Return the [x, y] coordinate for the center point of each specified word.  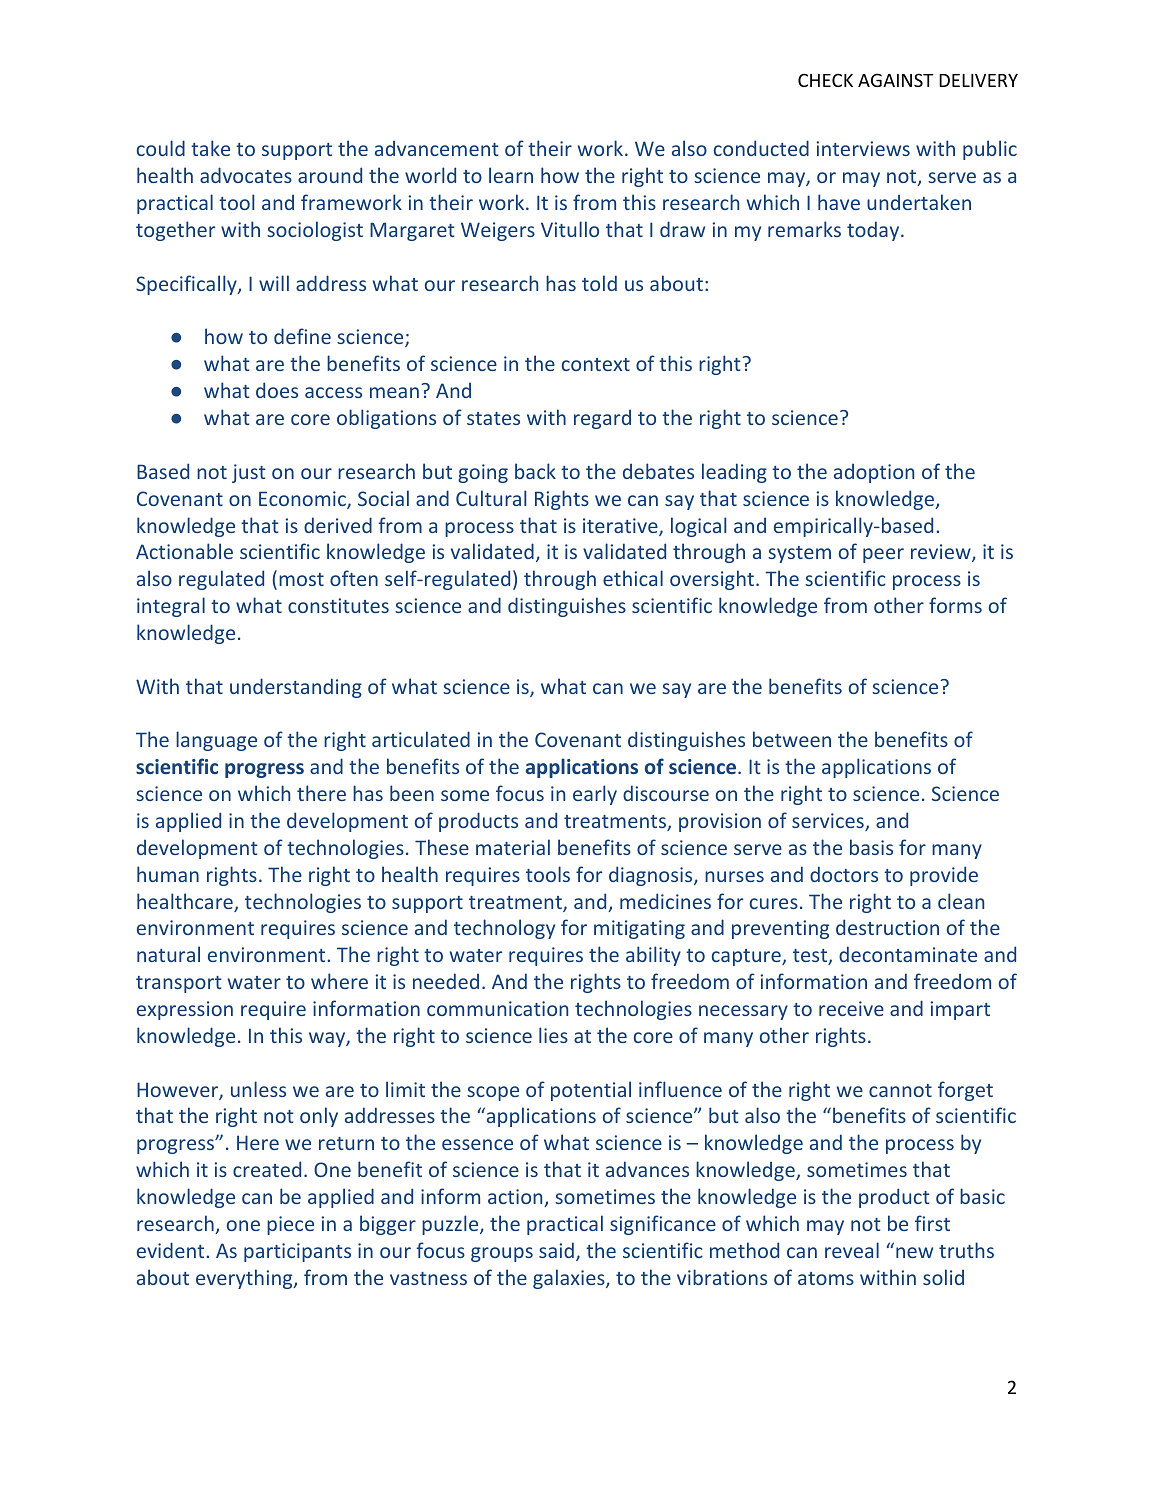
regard [602, 419]
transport [179, 984]
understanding [296, 688]
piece [290, 1225]
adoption [874, 473]
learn [511, 175]
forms [955, 605]
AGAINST [895, 80]
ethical [633, 578]
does [277, 390]
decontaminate [908, 954]
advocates [246, 175]
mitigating [639, 929]
